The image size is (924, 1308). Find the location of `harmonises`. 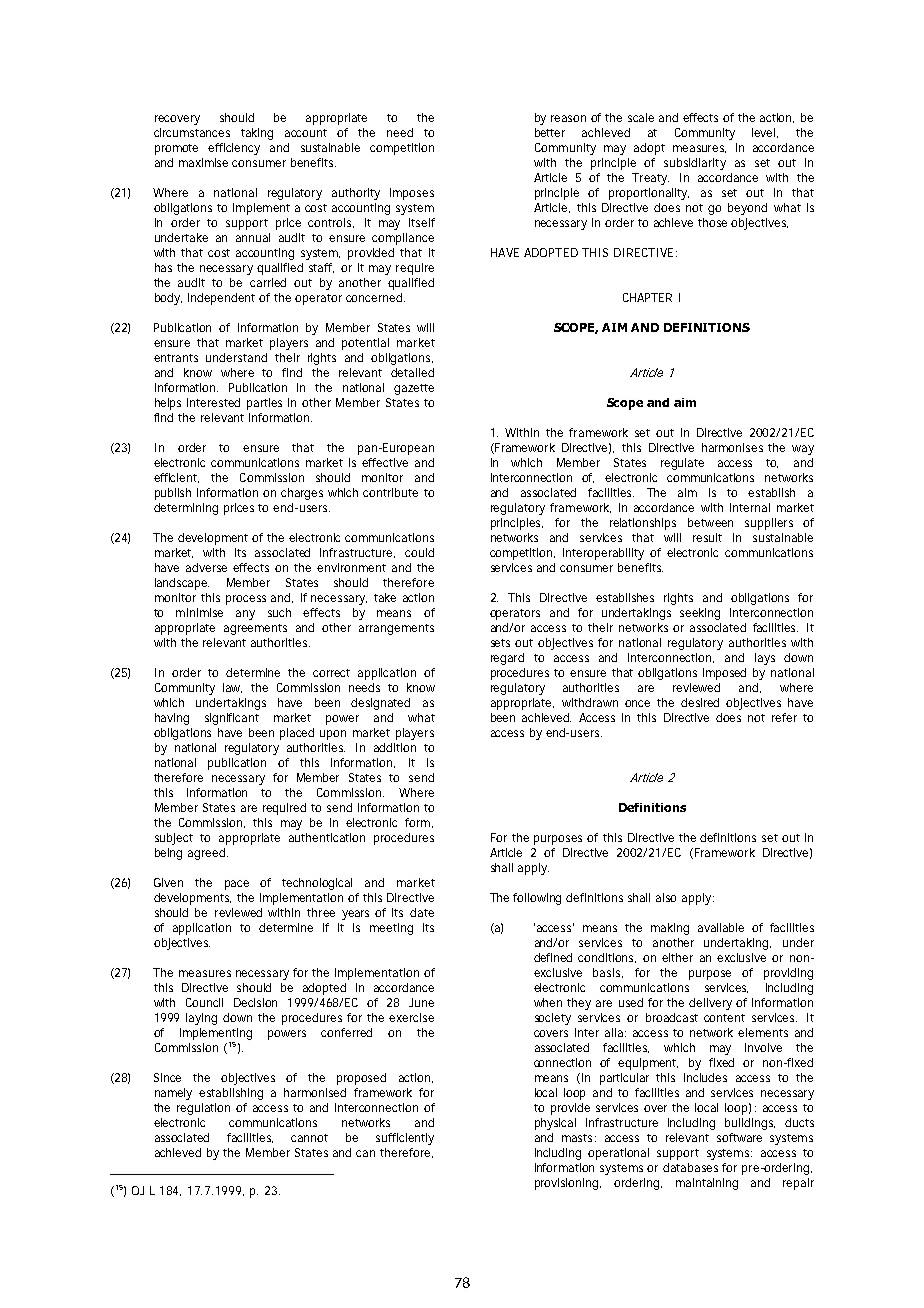

harmonises is located at coordinates (732, 447).
